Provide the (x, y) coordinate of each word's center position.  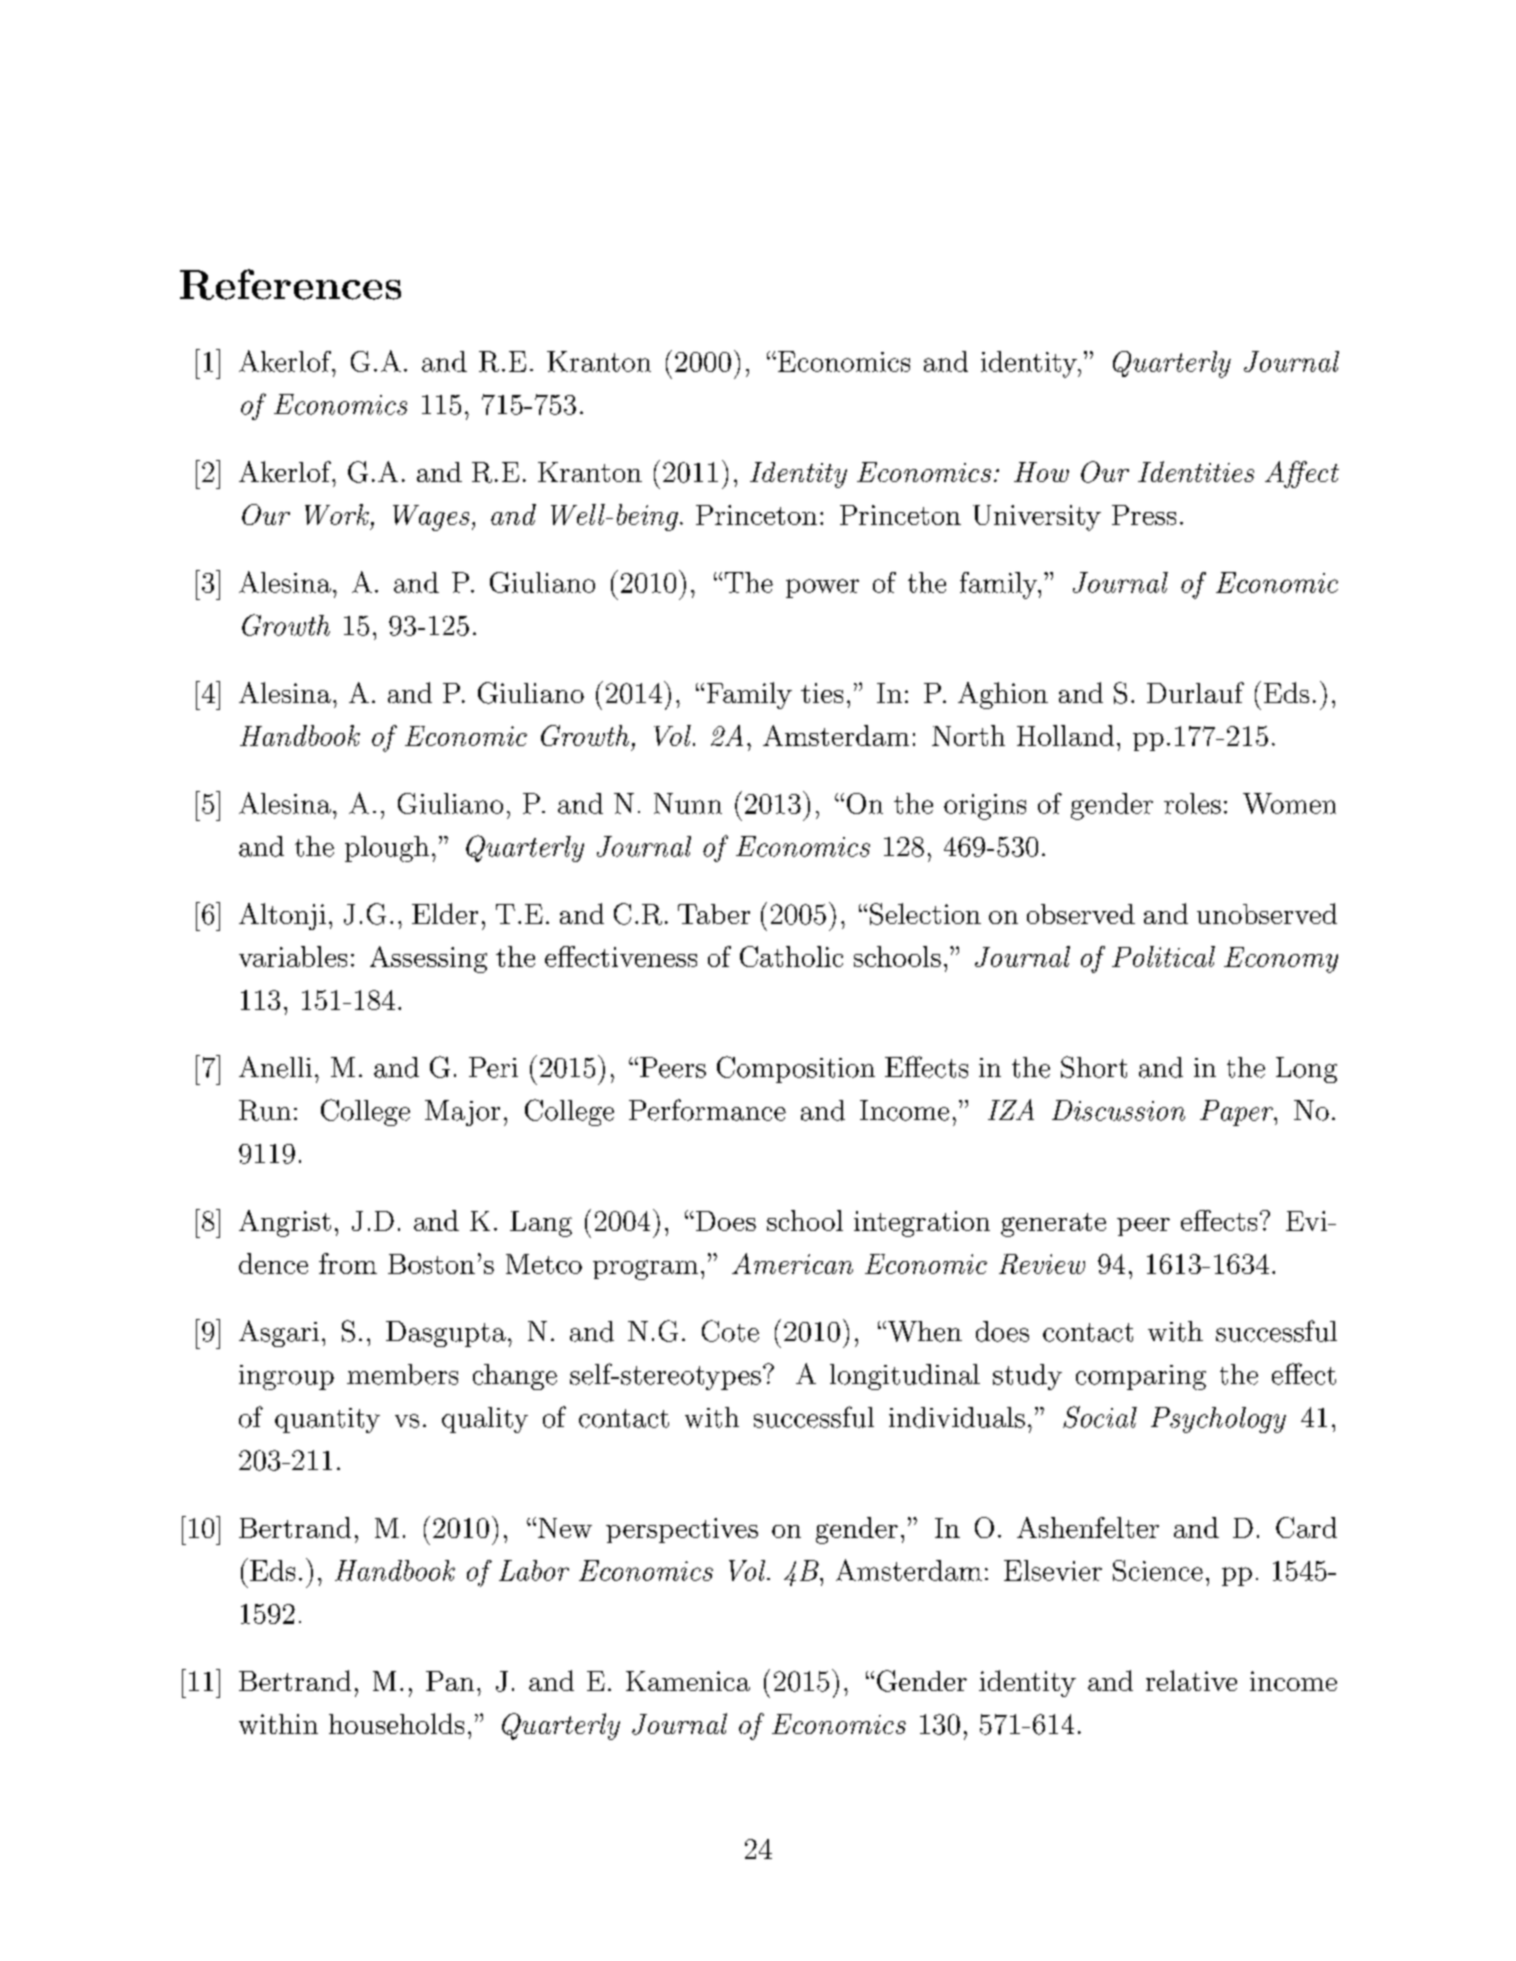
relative (1191, 1680)
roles (1192, 803)
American (792, 1263)
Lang (541, 1224)
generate (1053, 1225)
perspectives (682, 1530)
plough (387, 849)
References (290, 284)
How (1041, 472)
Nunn (688, 803)
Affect (1302, 474)
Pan (450, 1681)
